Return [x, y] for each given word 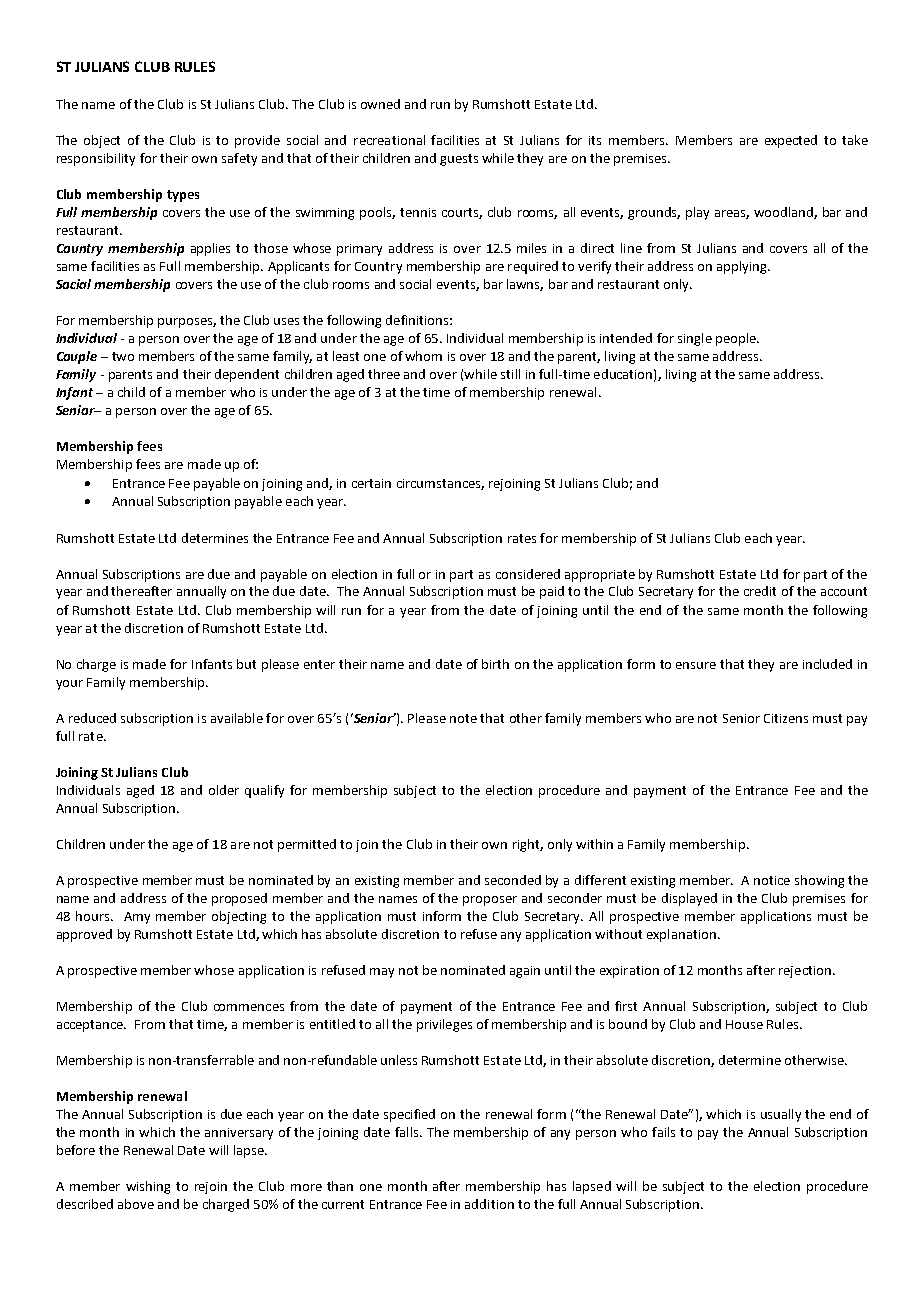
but [246, 664]
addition [489, 1204]
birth [495, 664]
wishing [148, 1187]
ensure [696, 665]
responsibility [96, 159]
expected [791, 141]
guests [459, 160]
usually [781, 1115]
